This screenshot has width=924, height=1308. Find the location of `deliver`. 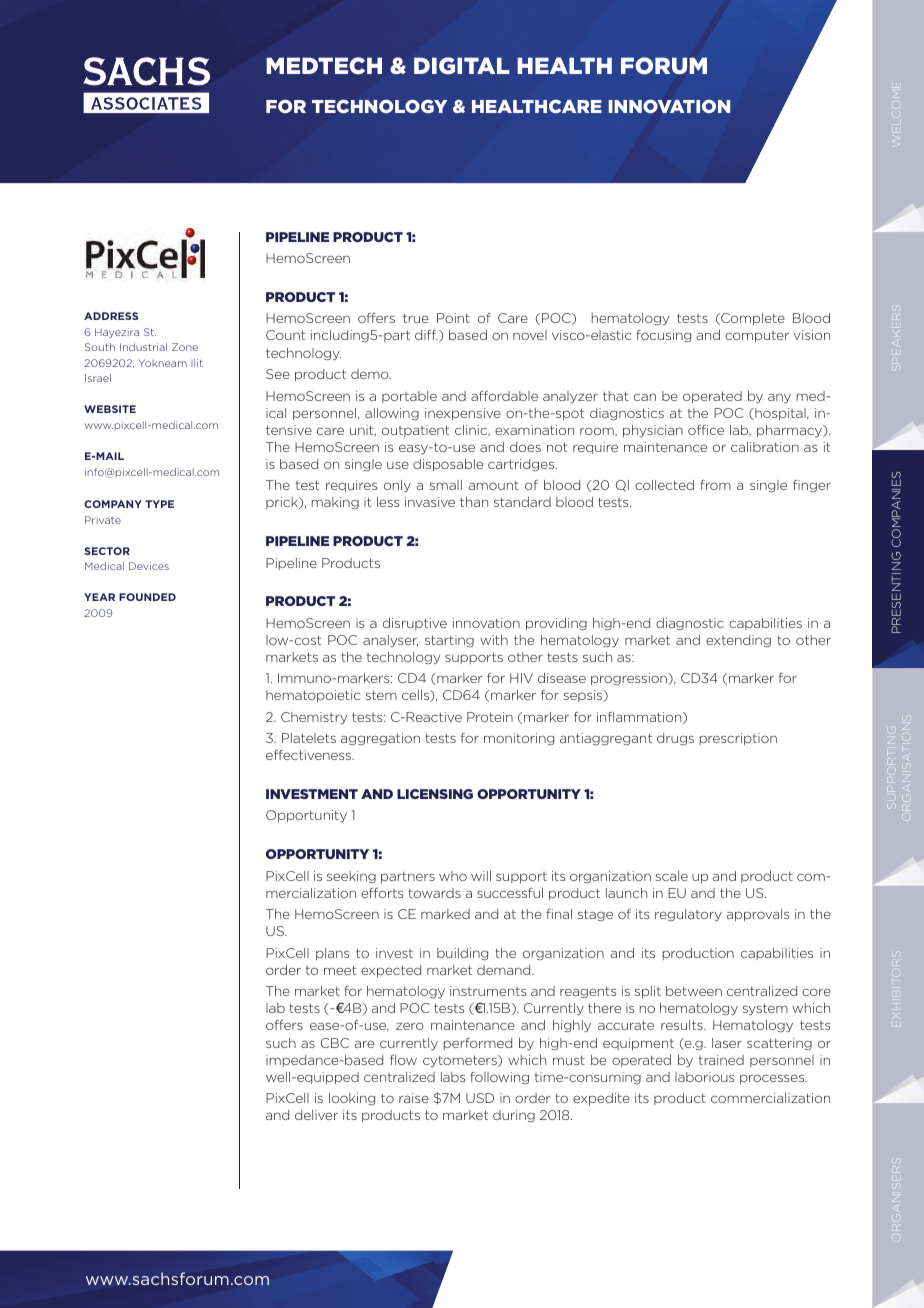

deliver is located at coordinates (316, 1115).
